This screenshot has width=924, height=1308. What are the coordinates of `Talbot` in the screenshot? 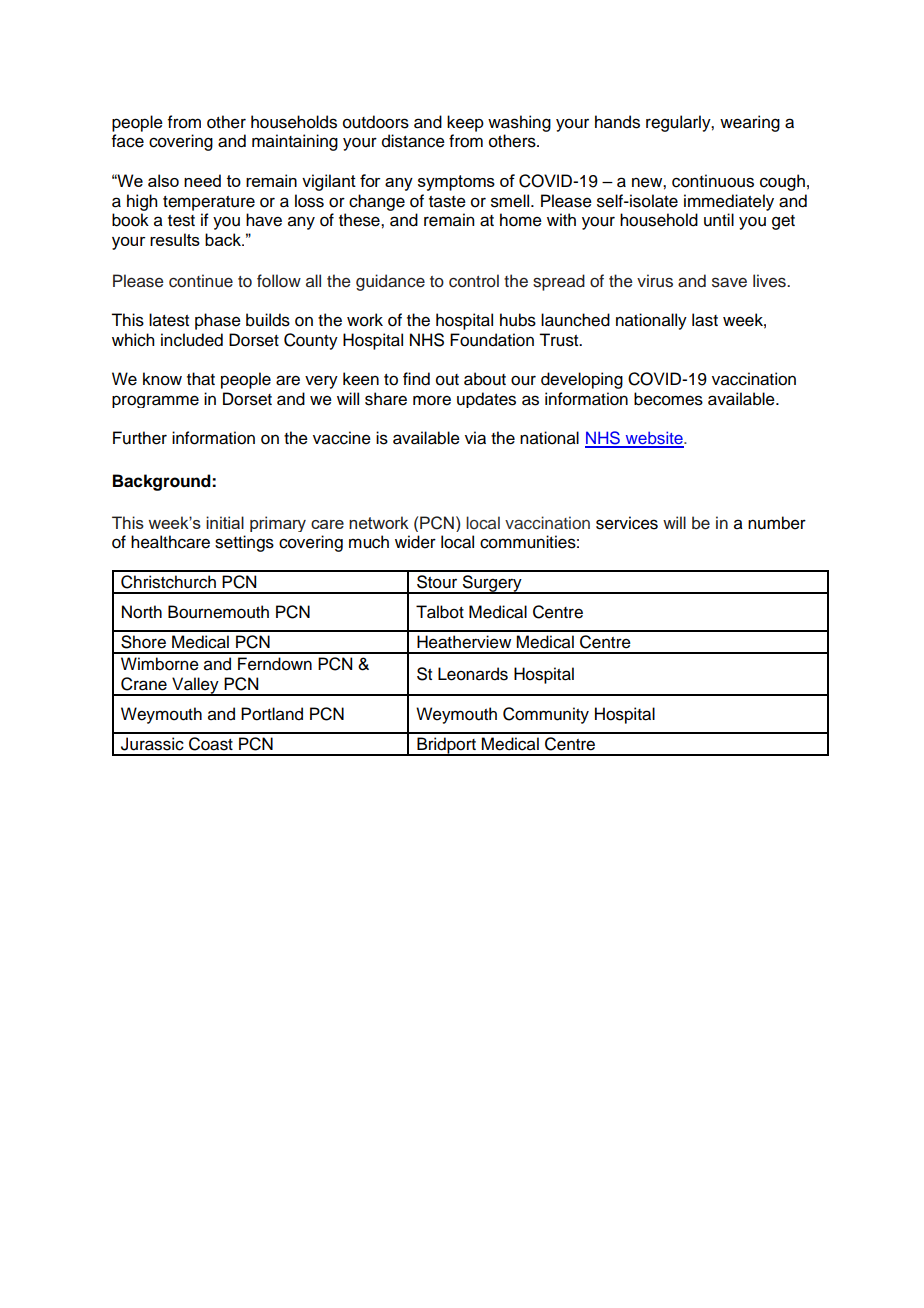 It's located at (440, 612).
